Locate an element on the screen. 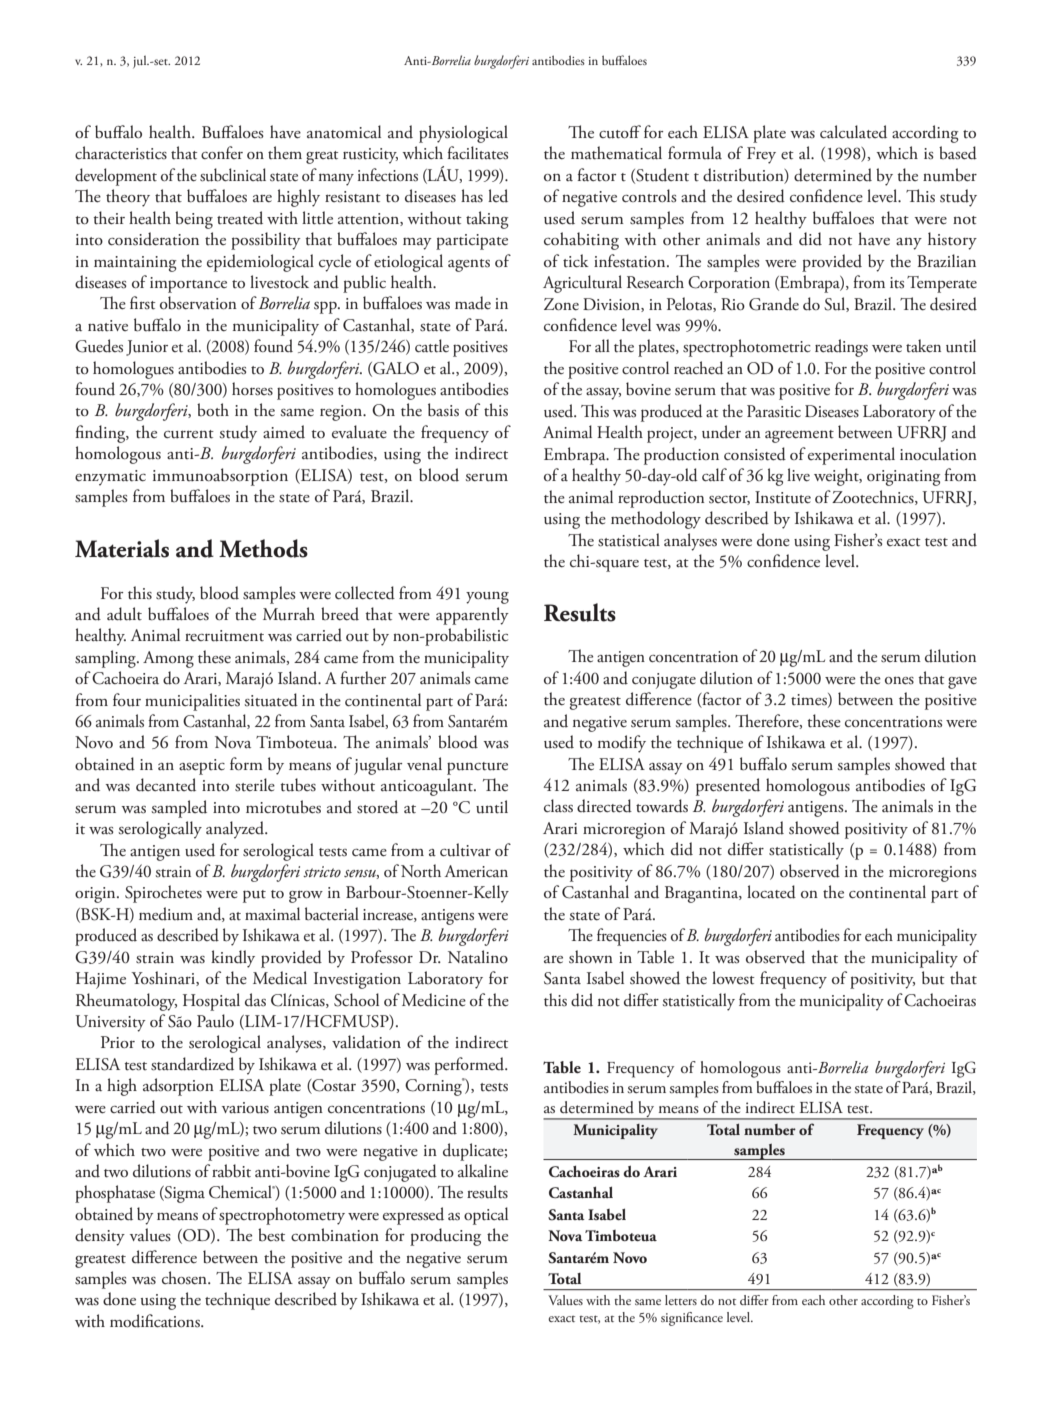  facilitates is located at coordinates (477, 153).
